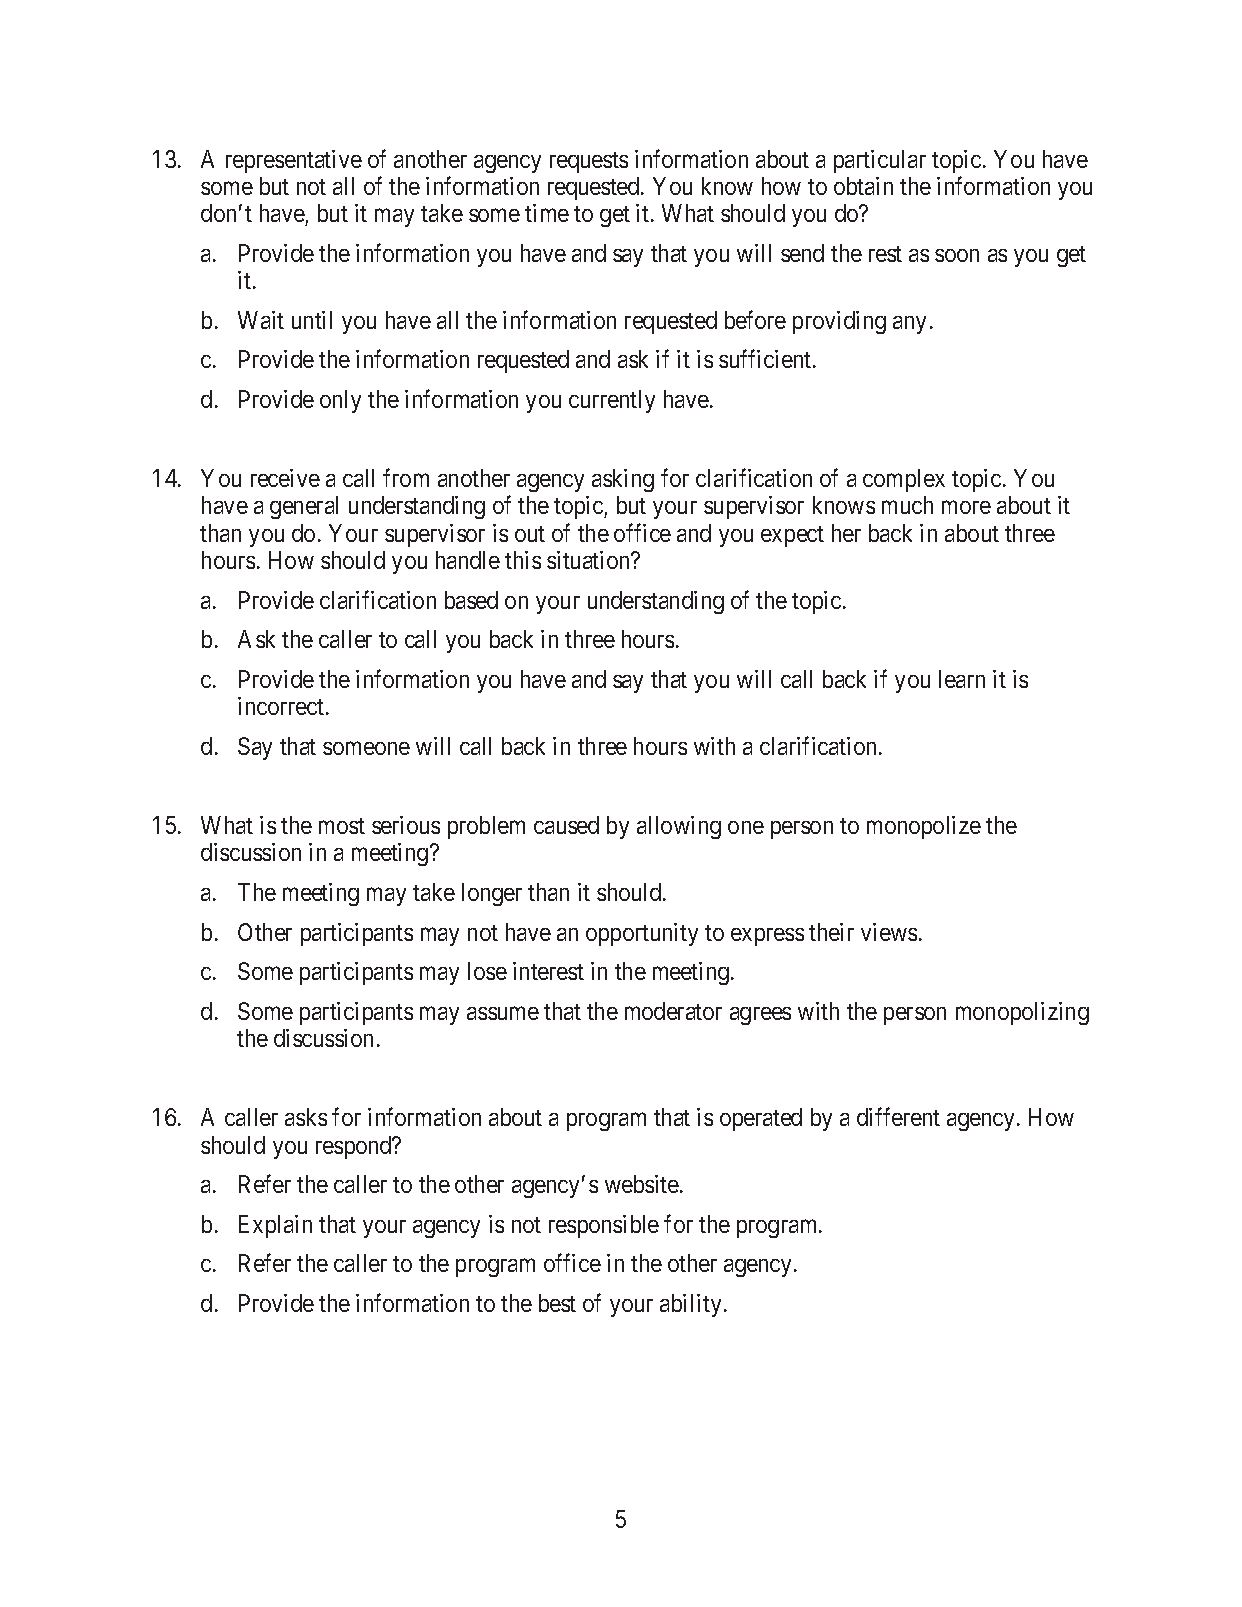 The width and height of the page is (1242, 1607). What do you see at coordinates (898, 1117) in the page?
I see `different` at bounding box center [898, 1117].
